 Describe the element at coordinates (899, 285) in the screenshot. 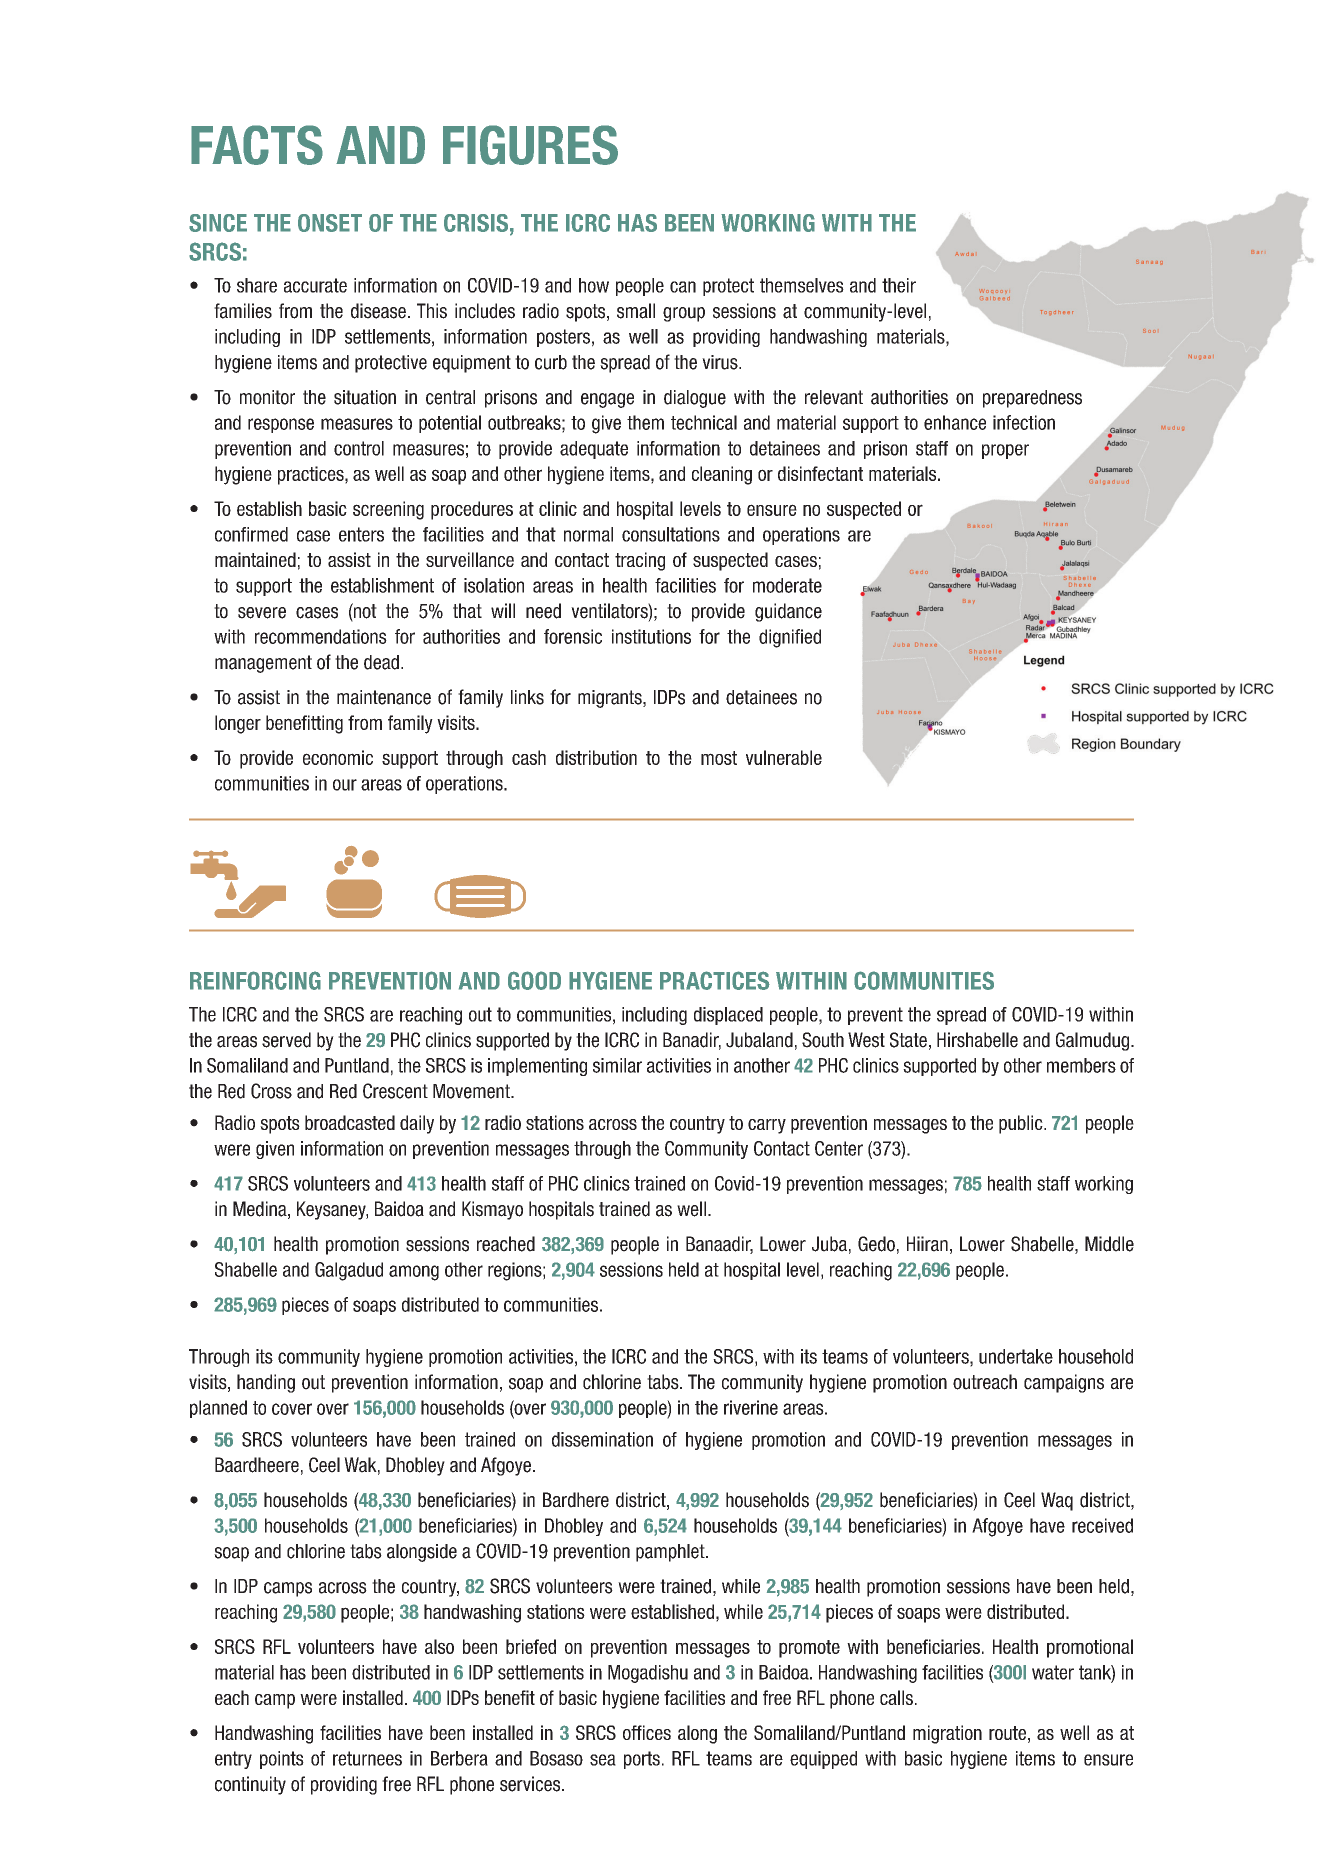

I see `their` at that location.
